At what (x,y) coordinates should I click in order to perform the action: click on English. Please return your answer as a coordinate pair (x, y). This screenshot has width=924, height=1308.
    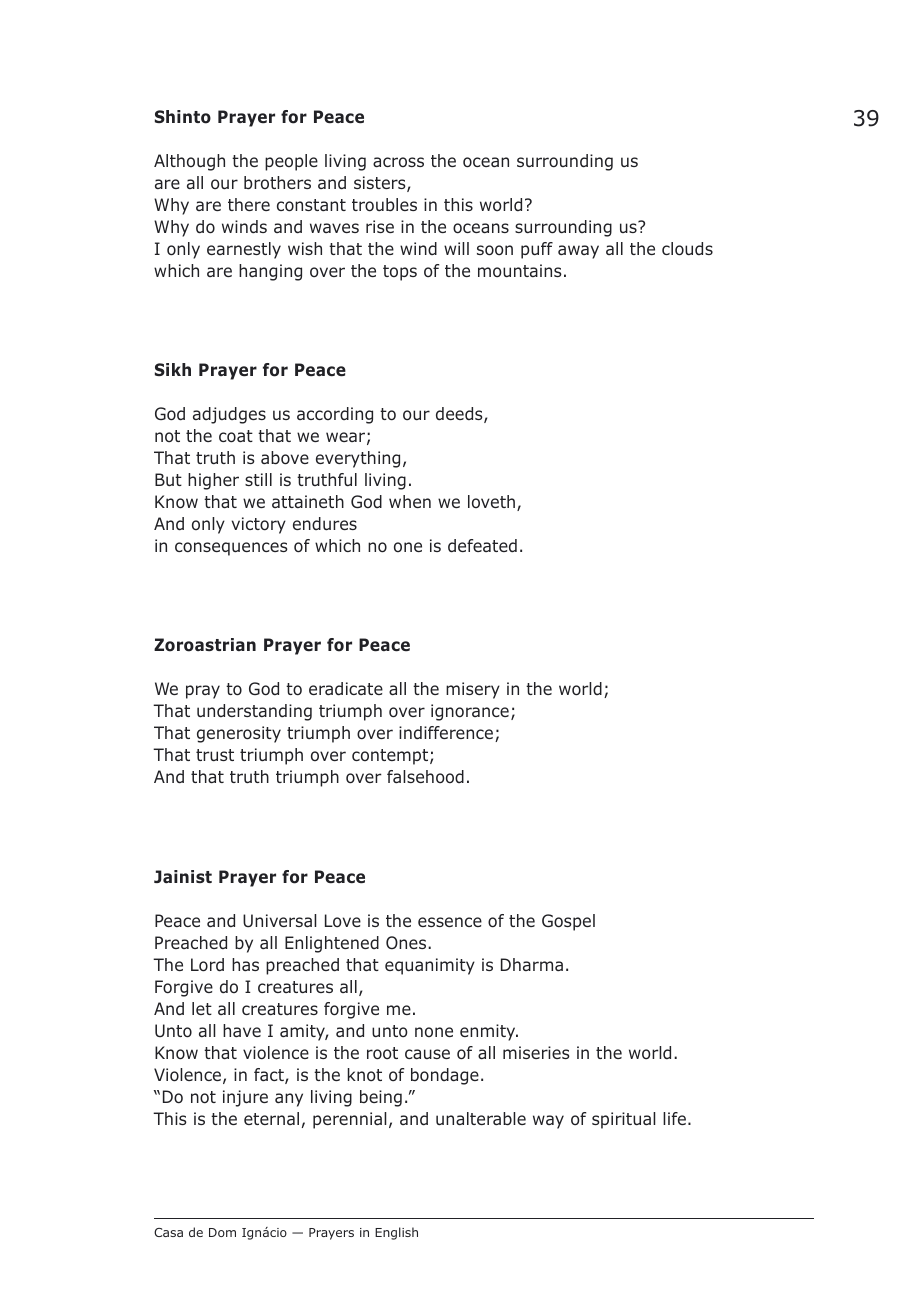
    Looking at the image, I should click on (396, 1233).
